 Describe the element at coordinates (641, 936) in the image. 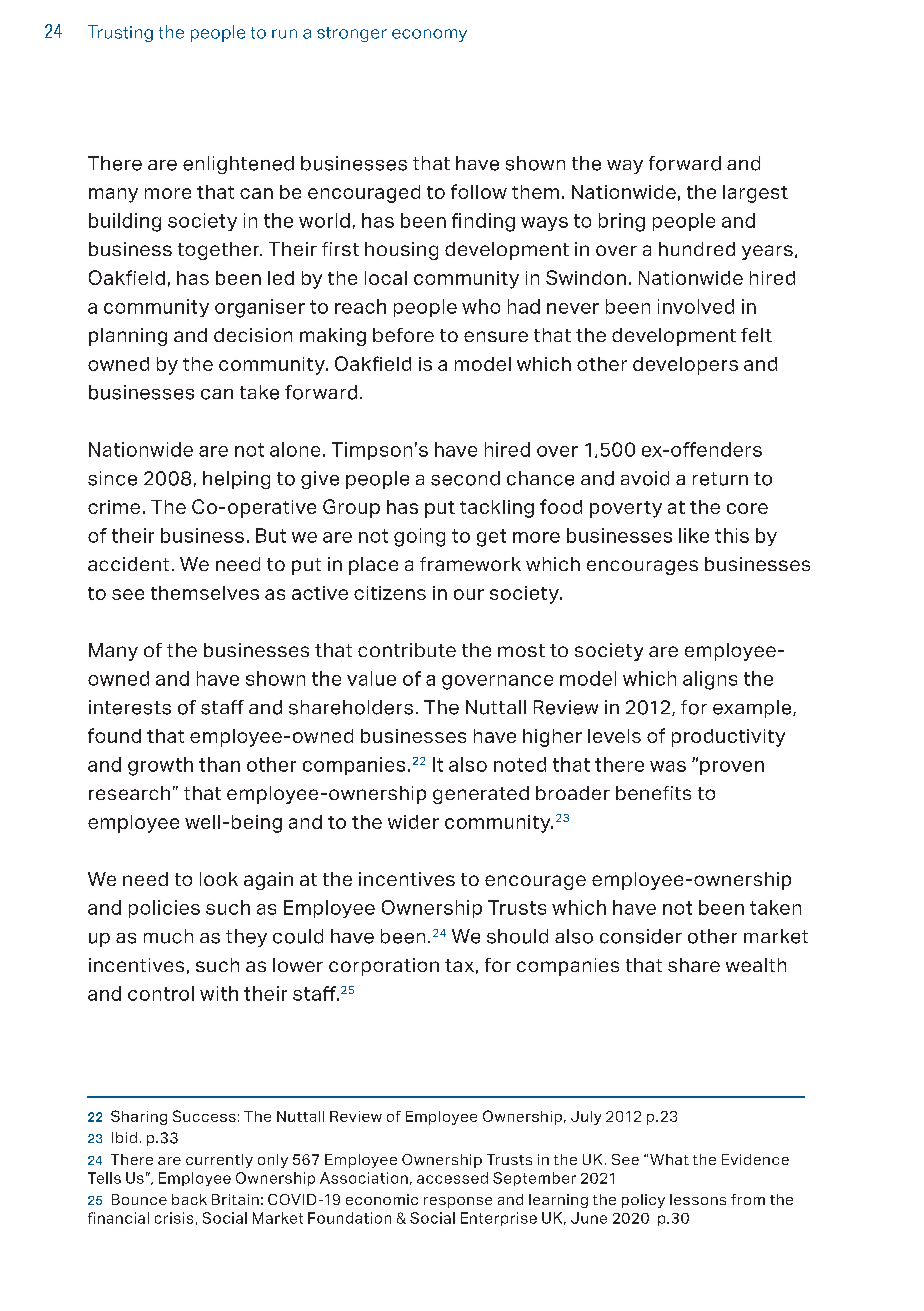

I see `consider` at that location.
